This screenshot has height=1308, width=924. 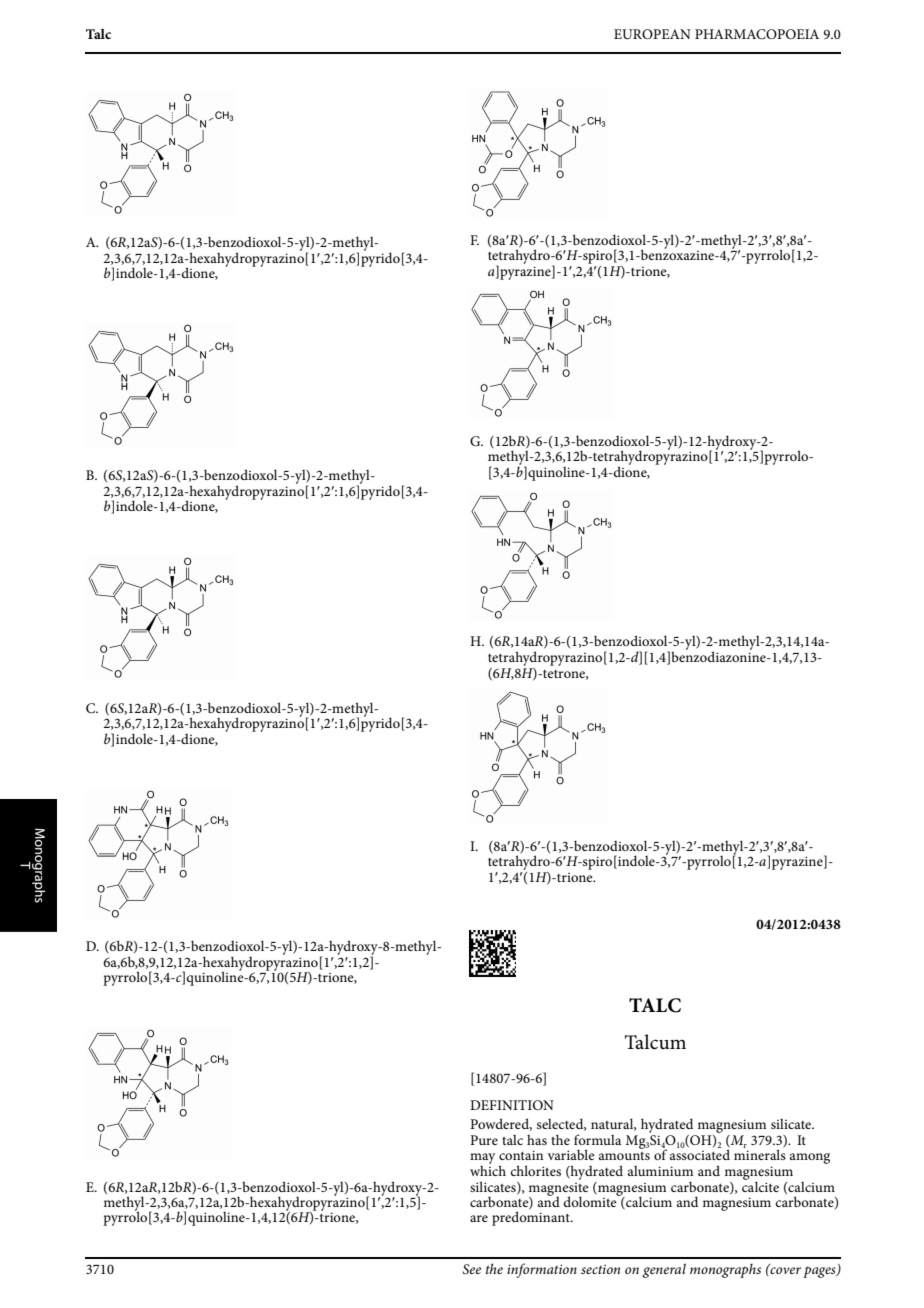 What do you see at coordinates (597, 1139) in the screenshot?
I see `formula` at bounding box center [597, 1139].
